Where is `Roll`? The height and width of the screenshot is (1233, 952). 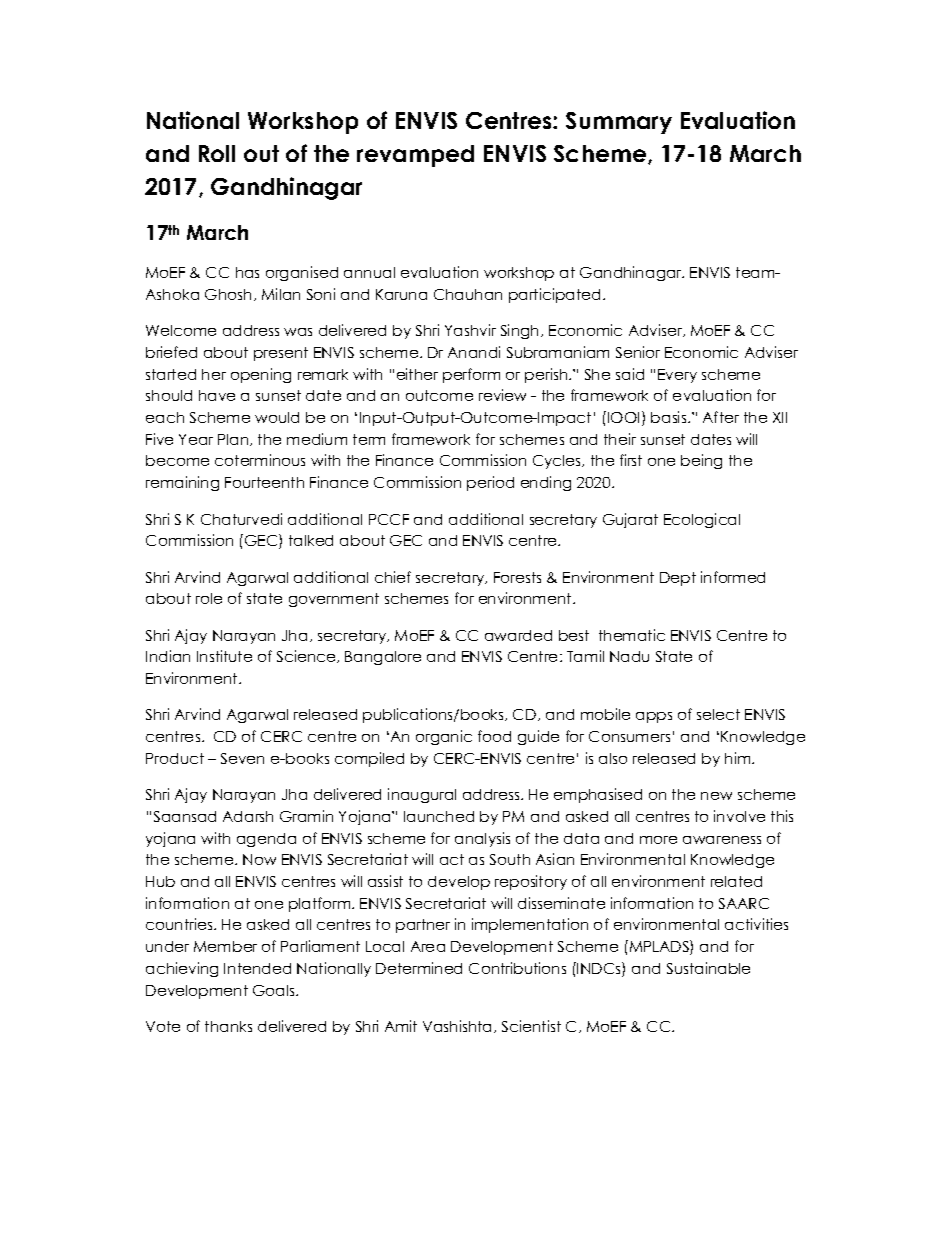 Roll is located at coordinates (217, 153).
